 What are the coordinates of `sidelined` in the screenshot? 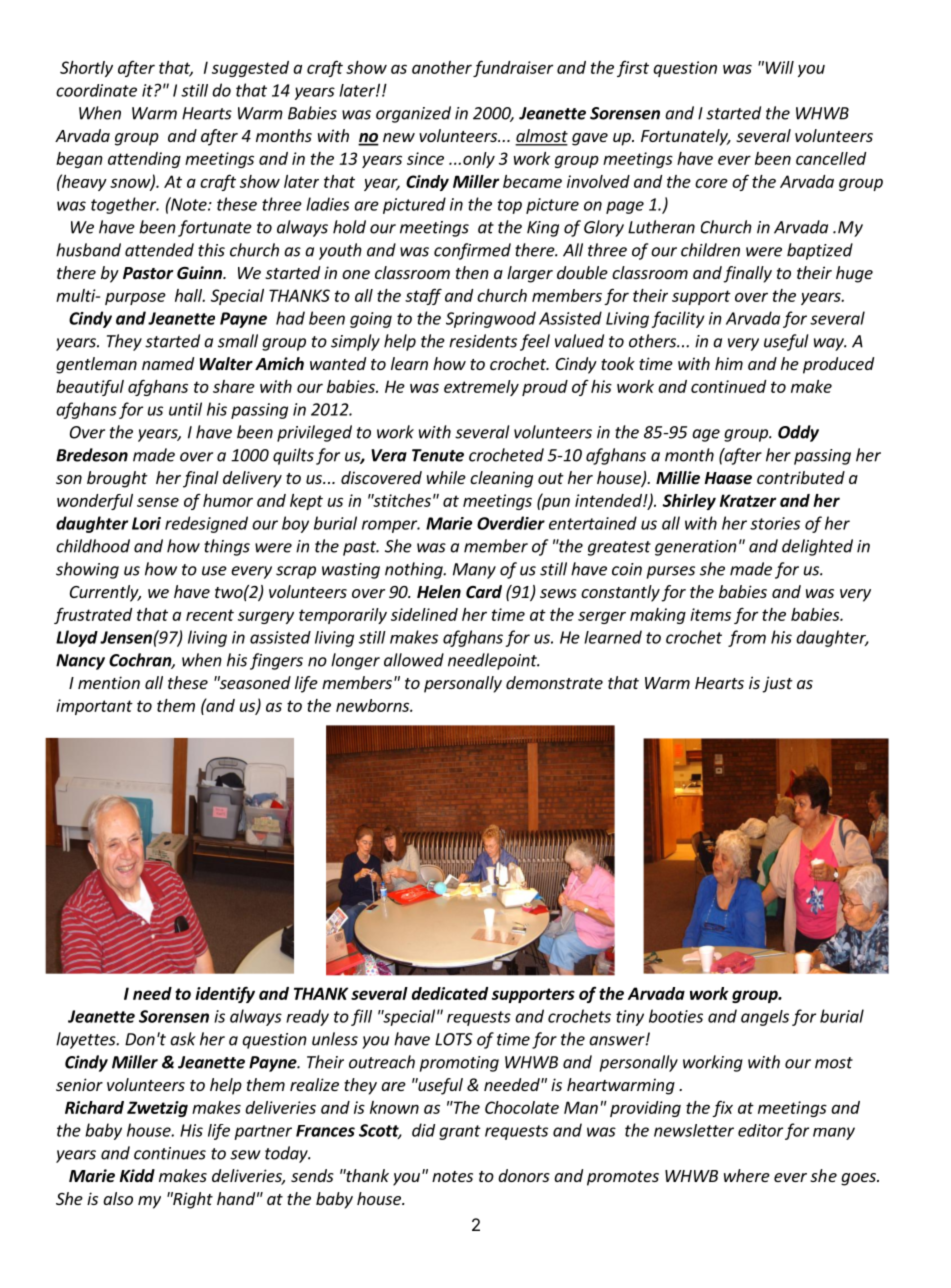 It's located at (424, 614).
